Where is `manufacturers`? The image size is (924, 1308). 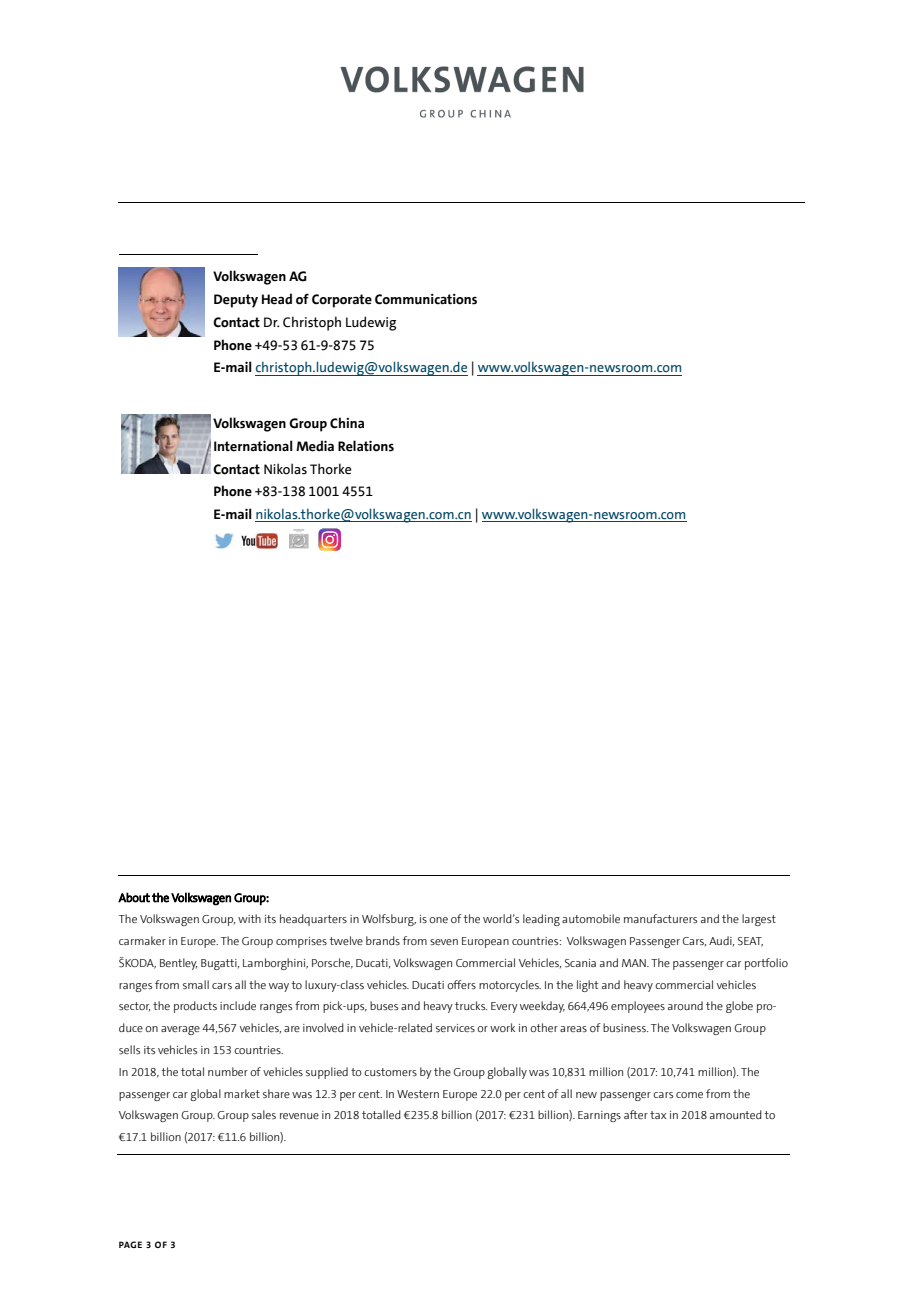 manufacturers is located at coordinates (660, 918).
